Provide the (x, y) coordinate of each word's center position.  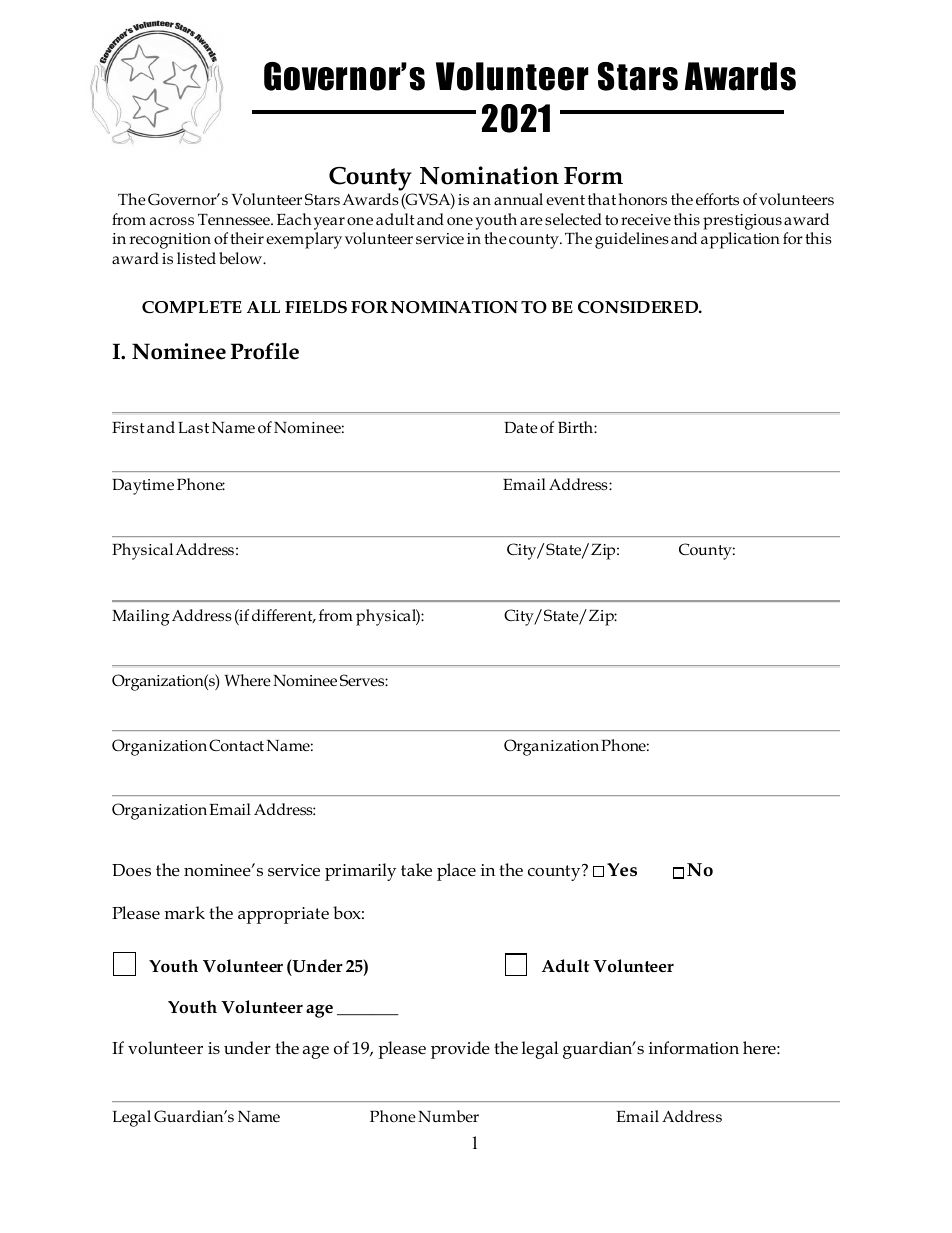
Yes (622, 870)
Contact (236, 745)
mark (185, 912)
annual (518, 199)
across (172, 221)
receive (646, 220)
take (416, 870)
